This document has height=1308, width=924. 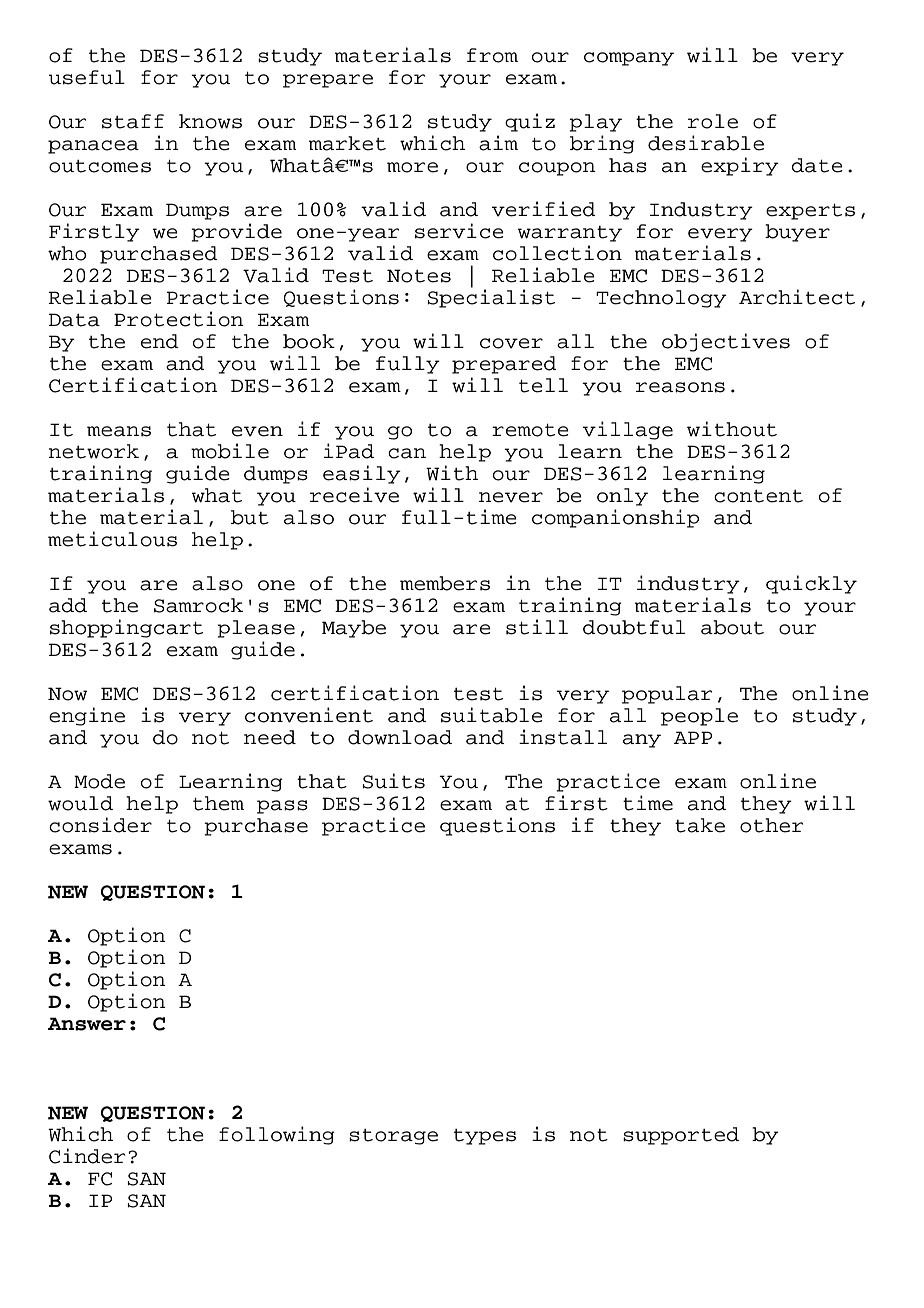 What do you see at coordinates (445, 583) in the document?
I see `members` at bounding box center [445, 583].
